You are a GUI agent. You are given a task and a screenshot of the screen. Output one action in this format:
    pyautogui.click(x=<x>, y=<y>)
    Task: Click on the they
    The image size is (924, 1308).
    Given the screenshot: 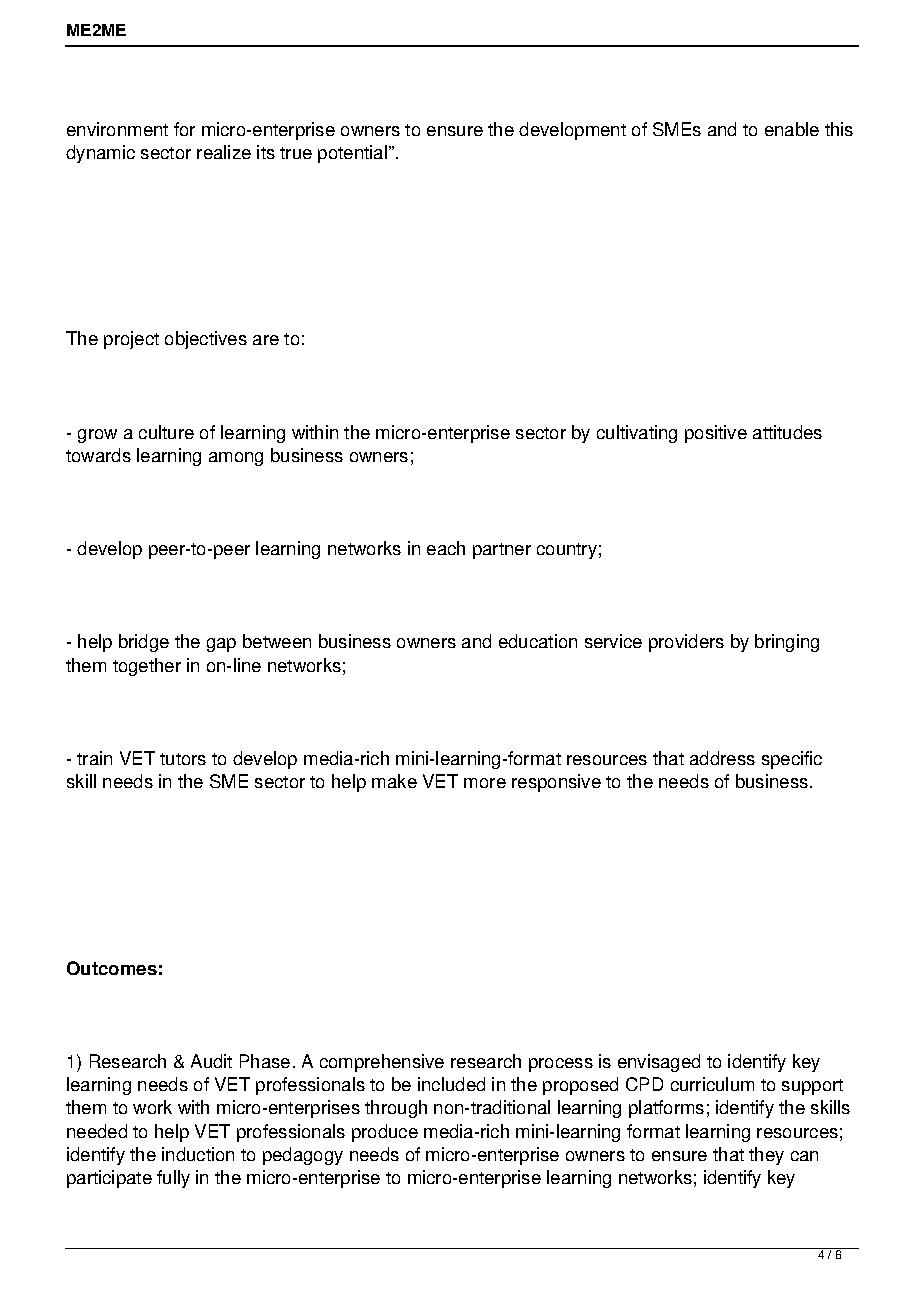 What is the action you would take?
    pyautogui.click(x=766, y=1156)
